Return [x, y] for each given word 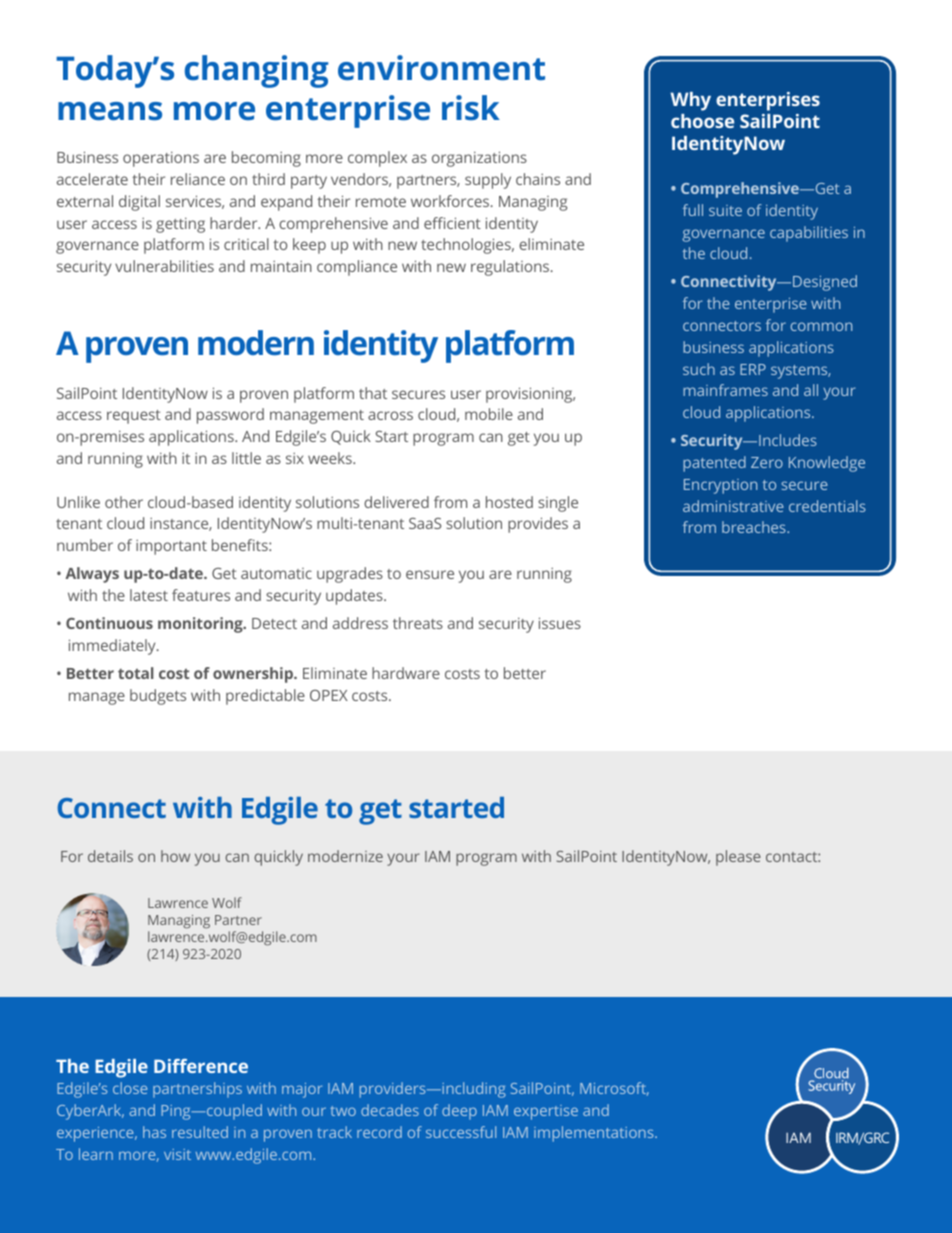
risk [471, 108]
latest [149, 595]
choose [702, 121]
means [110, 111]
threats [418, 623]
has [154, 1132]
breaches [755, 527]
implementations [595, 1134]
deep [459, 1112]
